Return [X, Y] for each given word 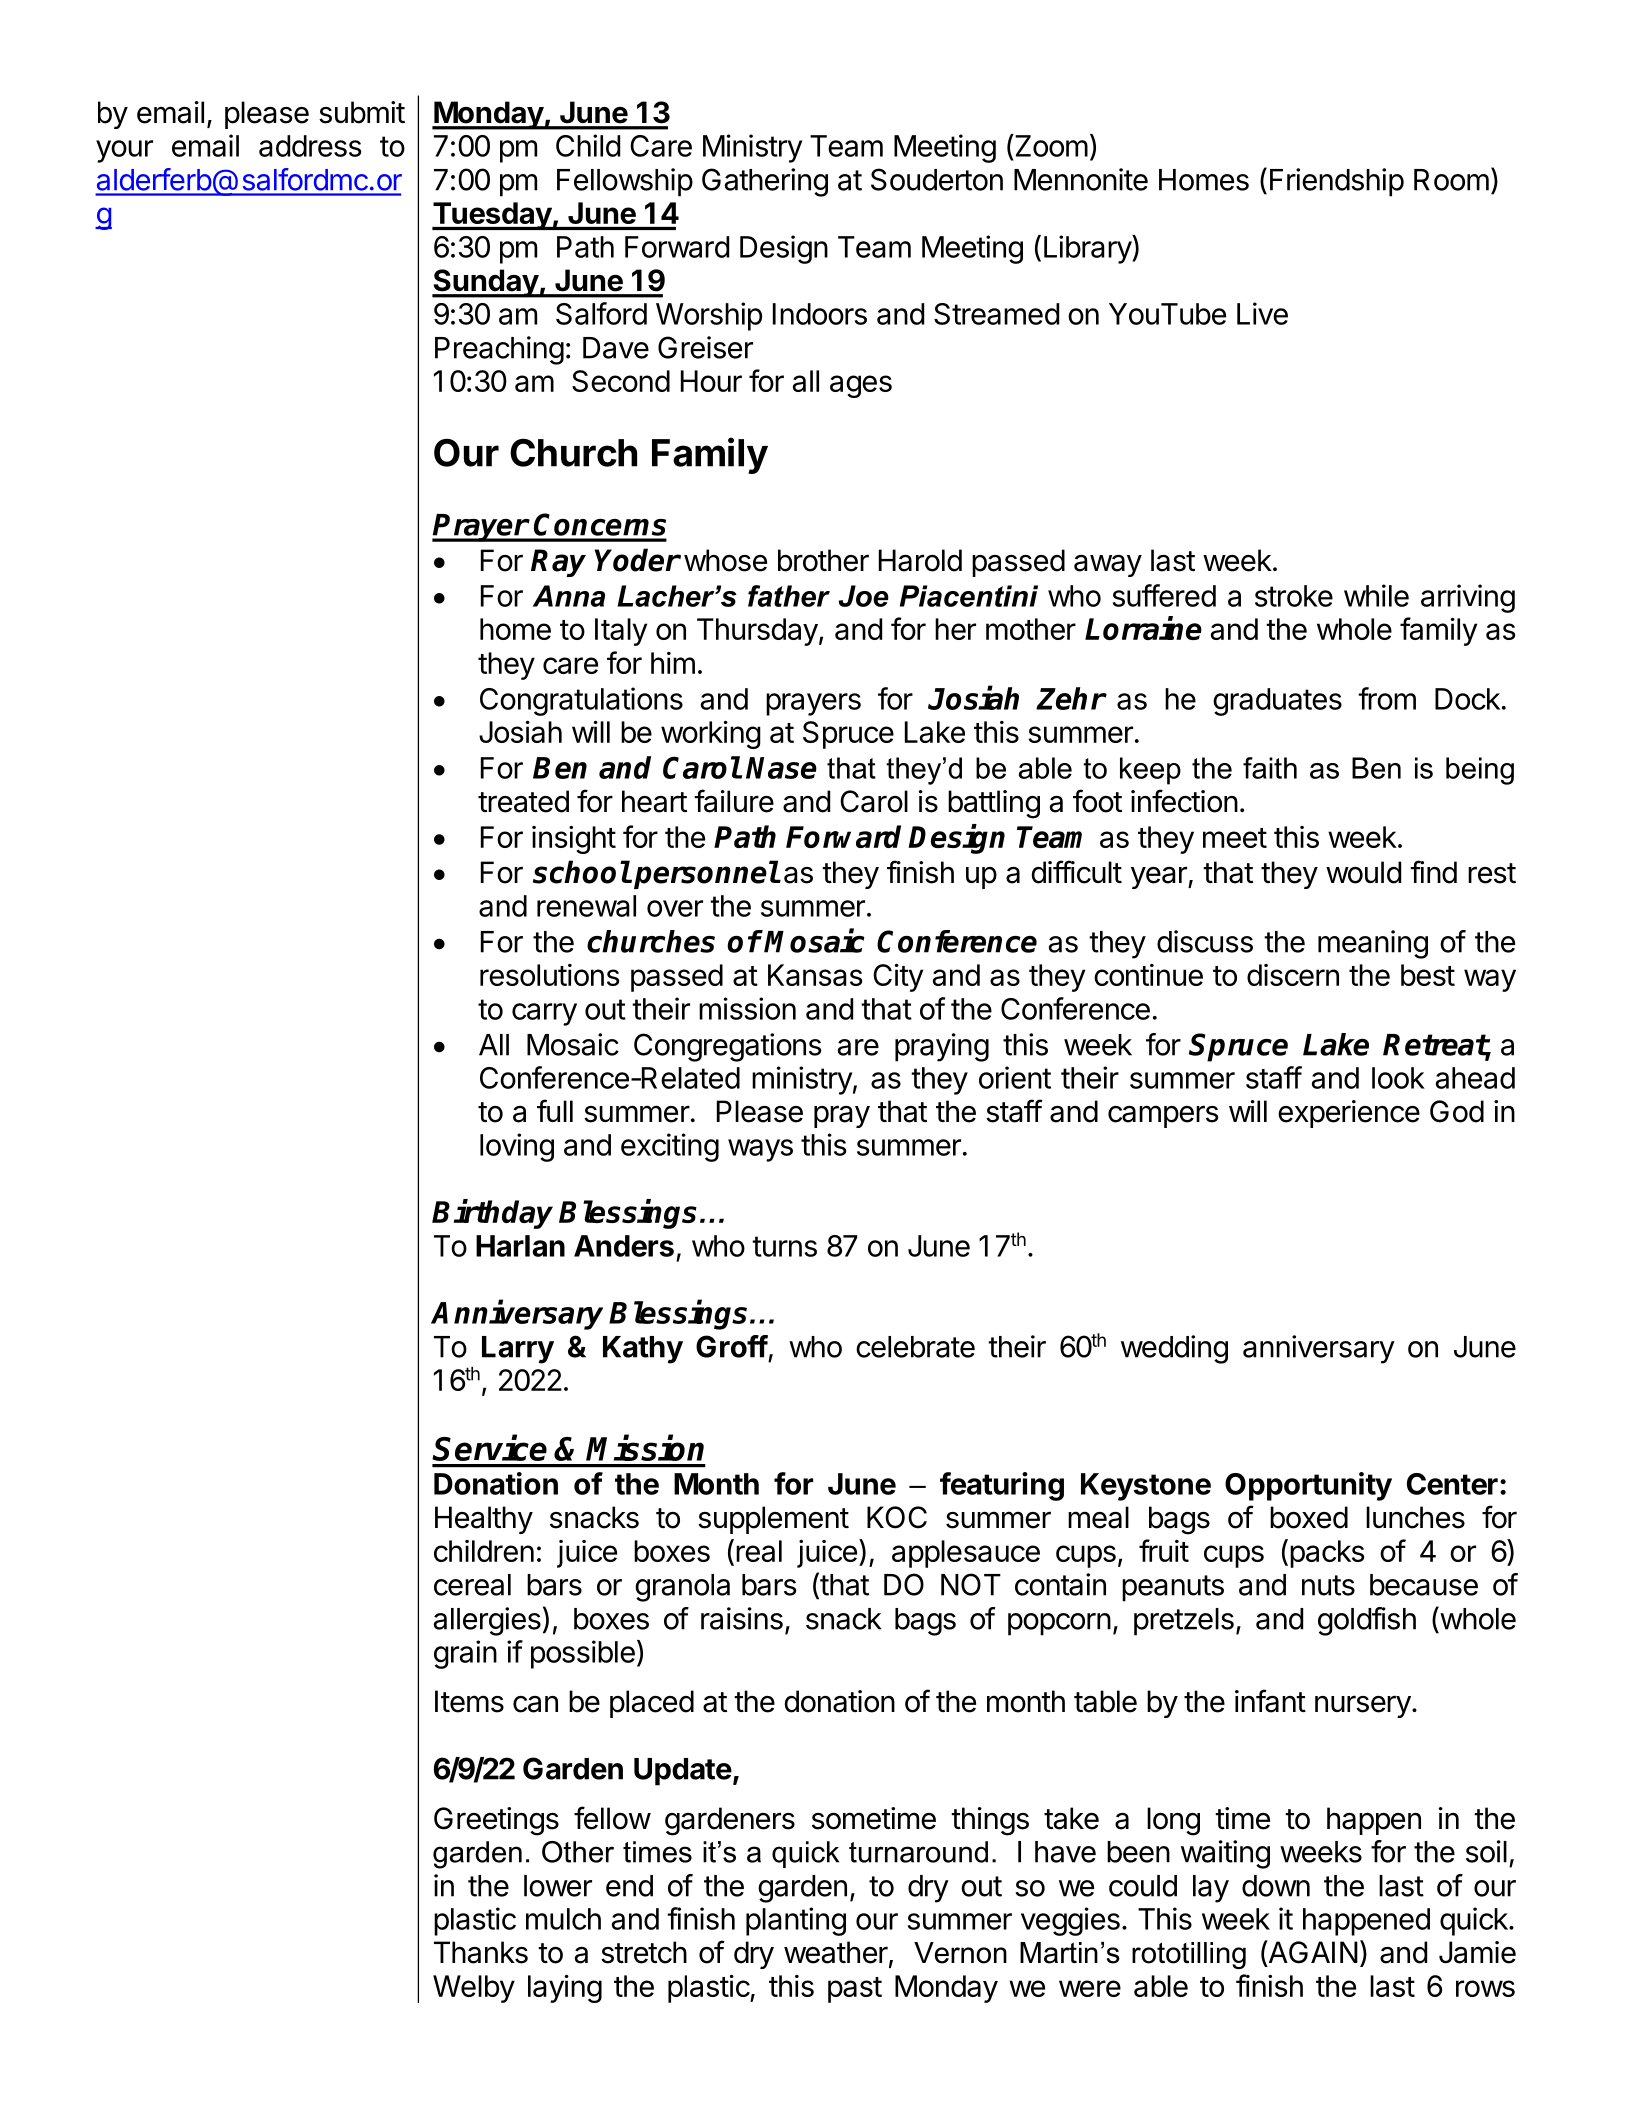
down [1276, 1886]
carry [544, 1014]
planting [796, 1921]
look [1398, 1078]
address [310, 146]
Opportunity [1308, 1486]
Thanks [481, 1952]
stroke [1294, 596]
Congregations [728, 1047]
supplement [773, 1520]
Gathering [765, 182]
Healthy [484, 1520]
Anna [569, 596]
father [789, 596]
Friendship [1337, 182]
